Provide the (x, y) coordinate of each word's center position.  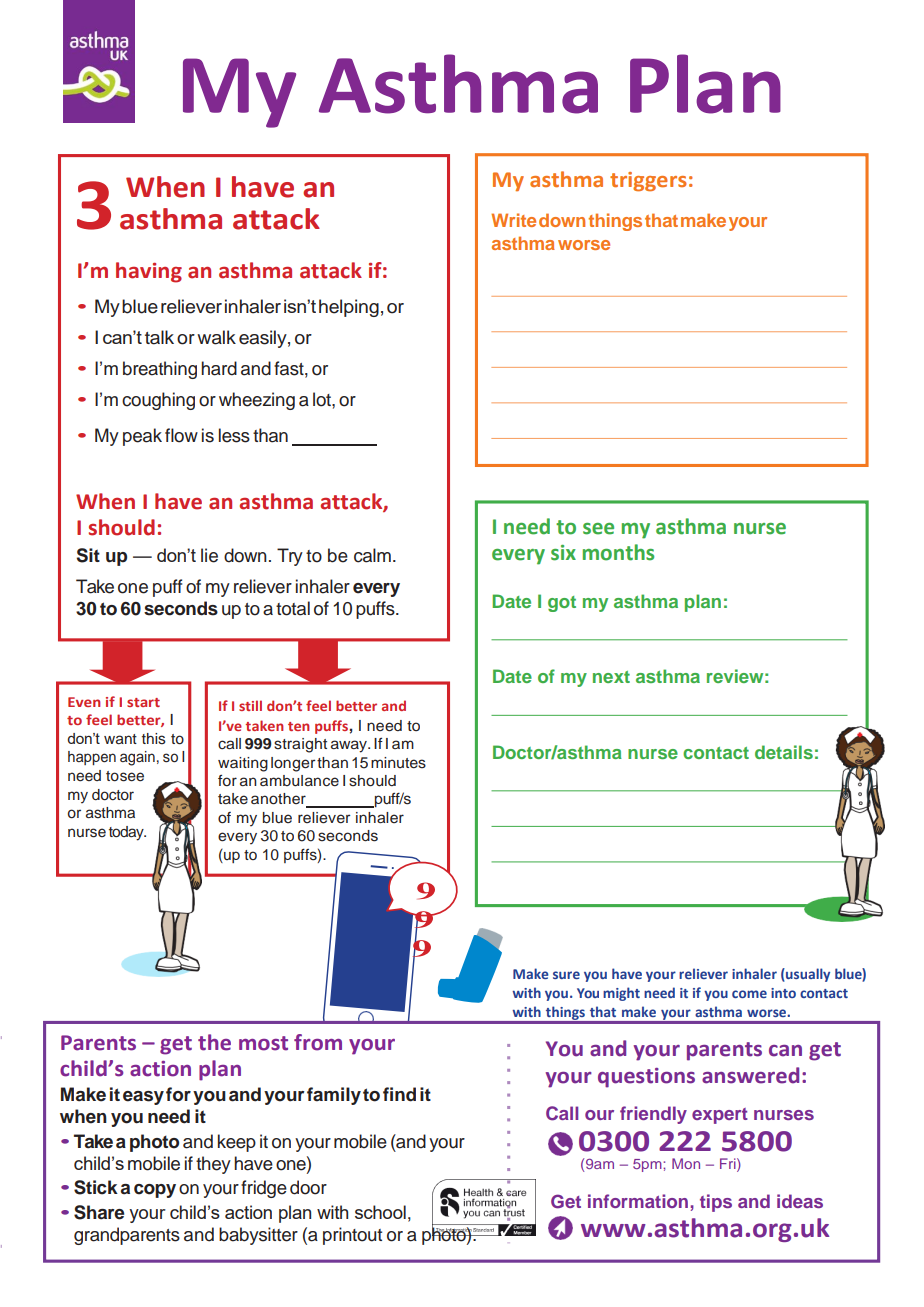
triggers (648, 182)
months (618, 552)
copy (155, 1191)
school (380, 1212)
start (143, 702)
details (784, 752)
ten (299, 726)
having (149, 272)
